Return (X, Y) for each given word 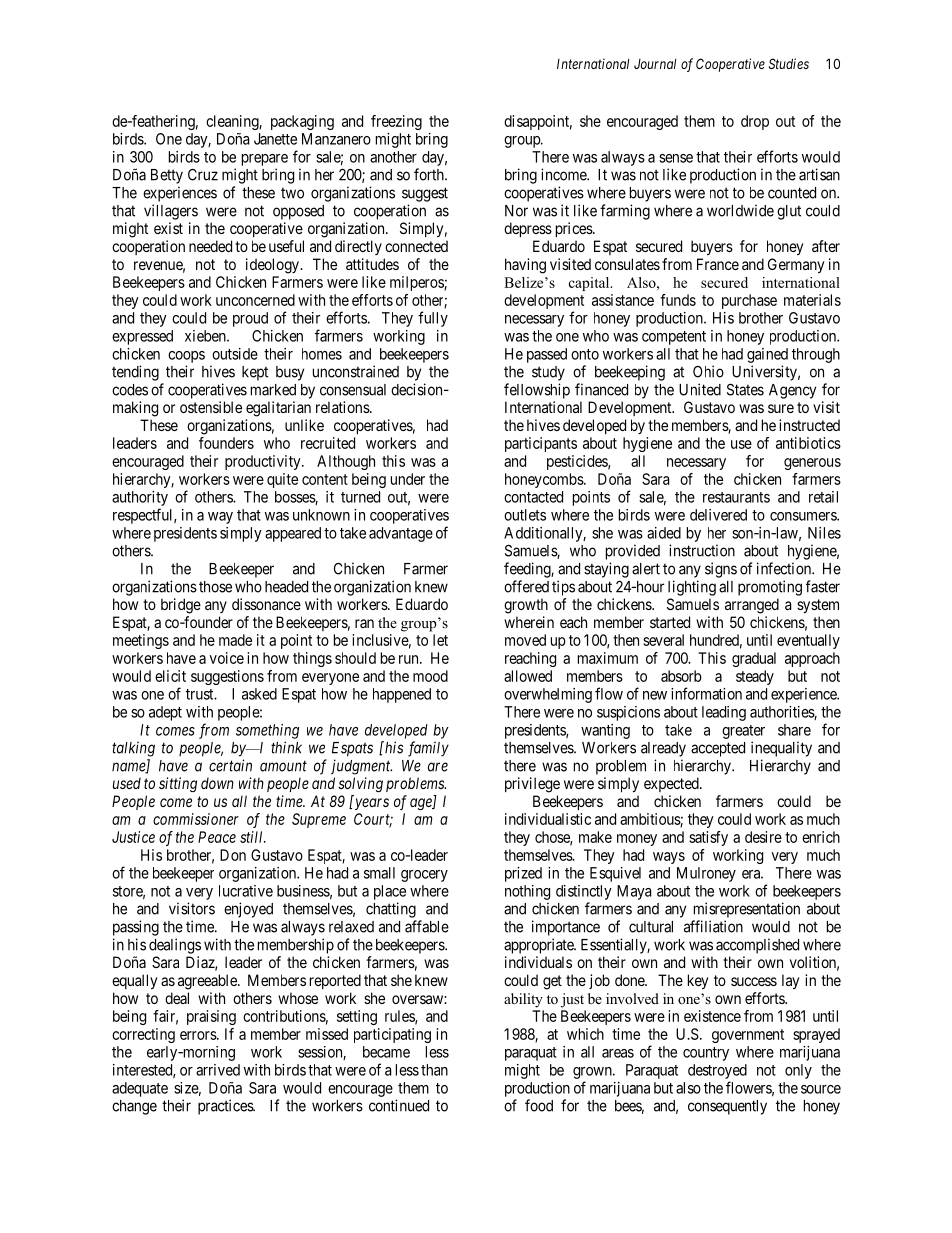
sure (781, 408)
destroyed (717, 1071)
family (428, 749)
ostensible (211, 407)
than (434, 1070)
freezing (396, 122)
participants (541, 444)
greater (743, 732)
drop (755, 122)
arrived (218, 1070)
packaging (302, 122)
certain (230, 765)
